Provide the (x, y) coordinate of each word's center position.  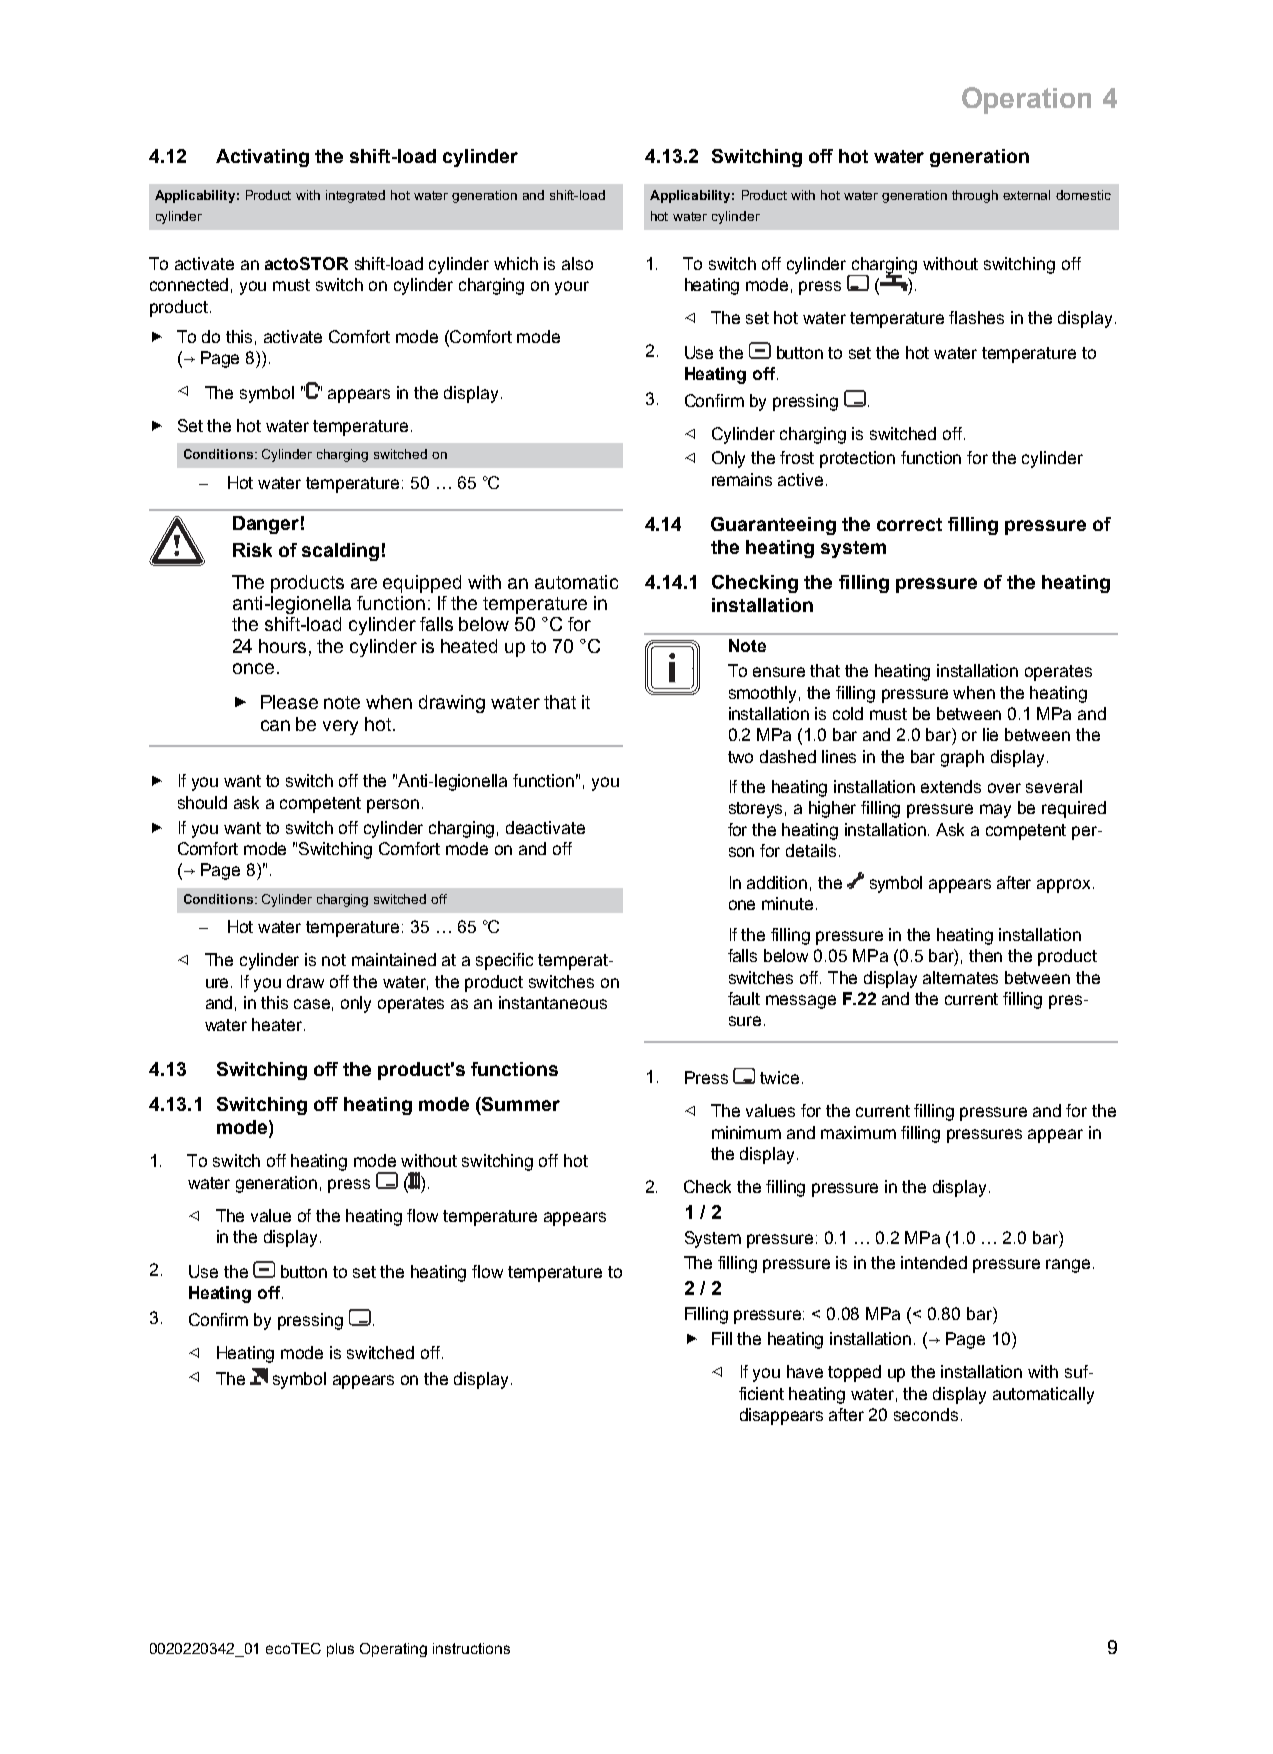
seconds (926, 1414)
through (975, 196)
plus (340, 1650)
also (577, 263)
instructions (471, 1648)
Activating (262, 158)
